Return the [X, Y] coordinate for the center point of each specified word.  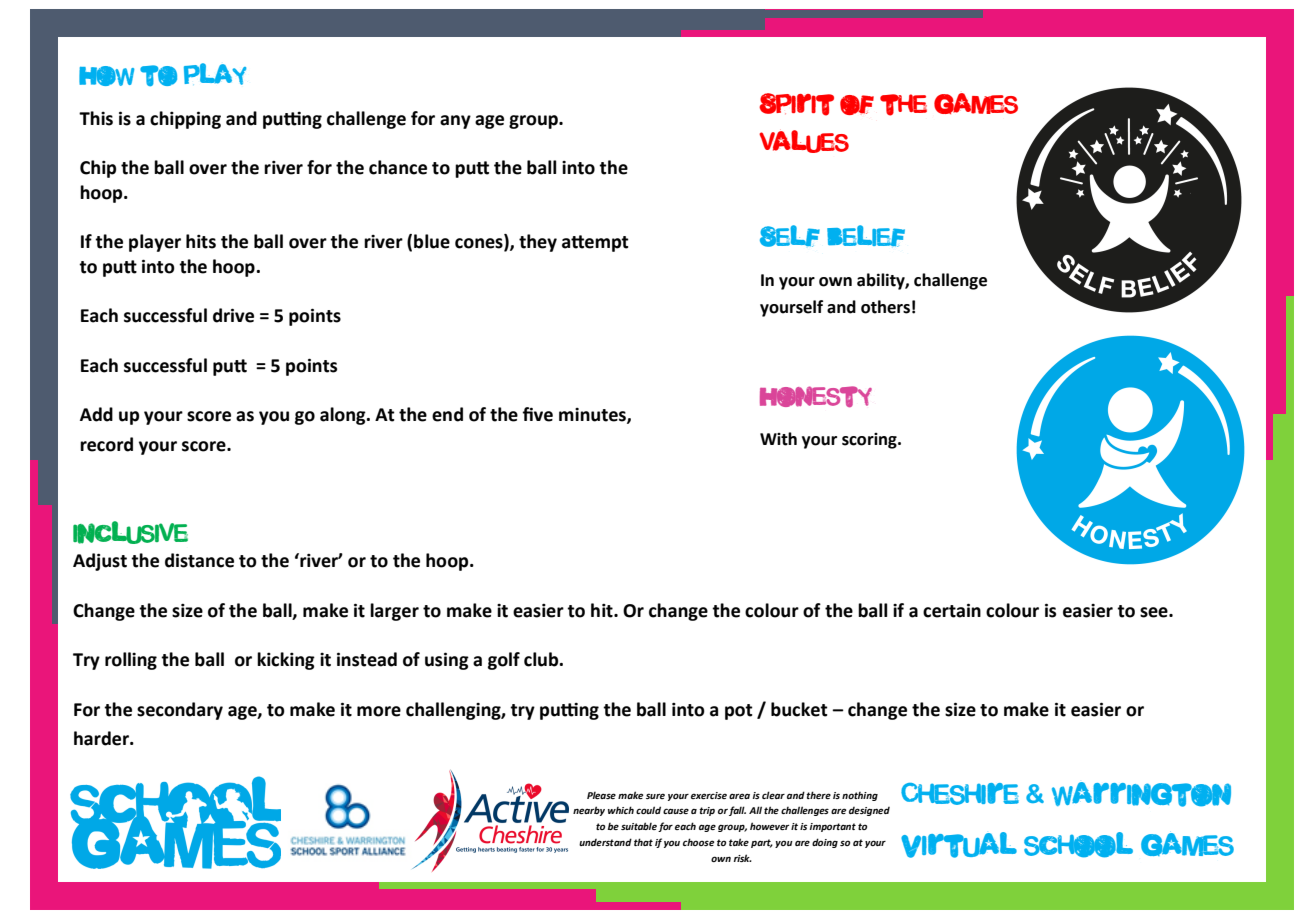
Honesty [816, 396]
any [455, 122]
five [537, 414]
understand [605, 842]
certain [952, 610]
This [96, 118]
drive [233, 315]
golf [504, 661]
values [804, 141]
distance [199, 560]
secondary [180, 711]
